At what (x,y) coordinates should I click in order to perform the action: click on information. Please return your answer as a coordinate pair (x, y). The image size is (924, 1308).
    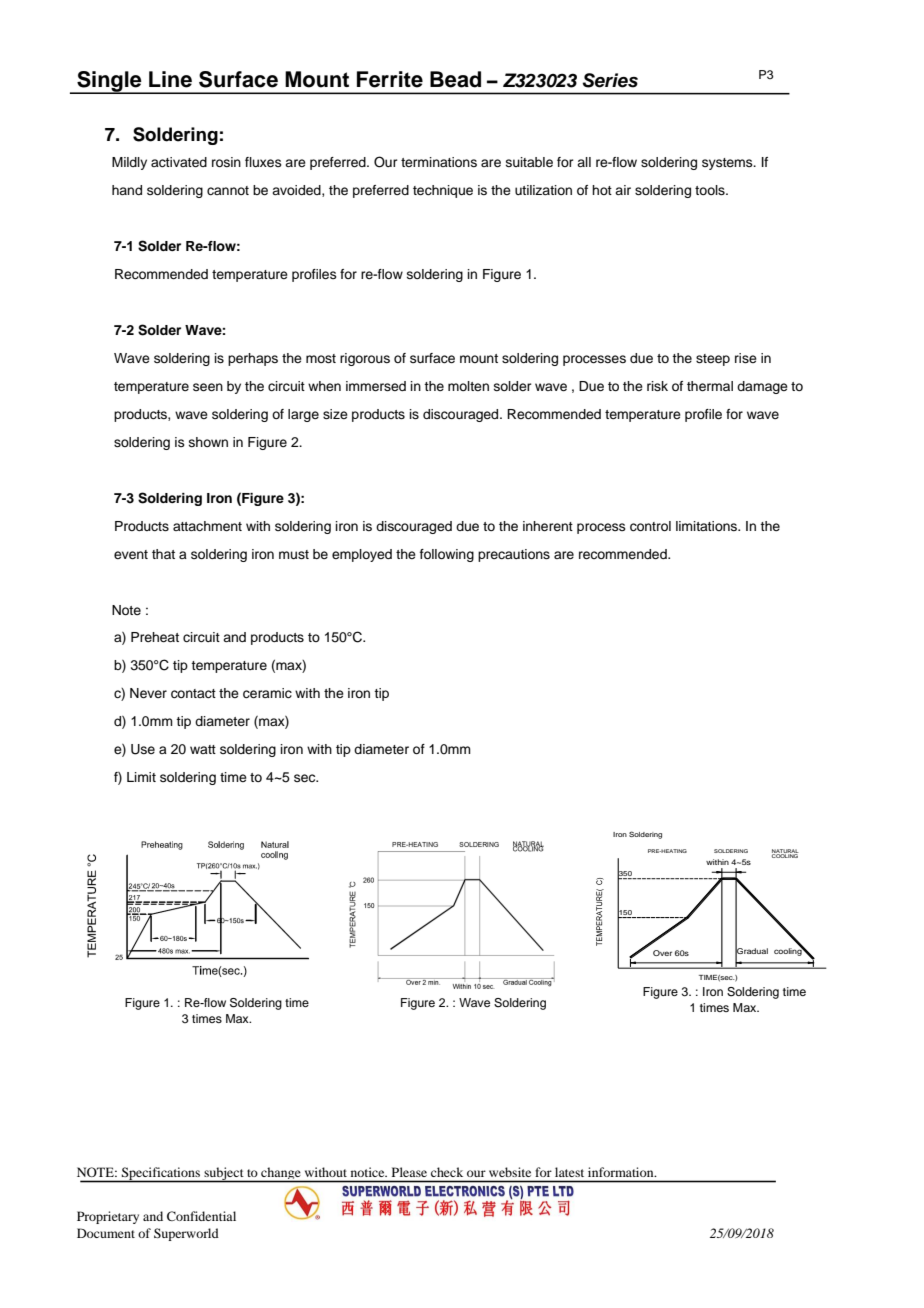
    Looking at the image, I should click on (622, 1172).
